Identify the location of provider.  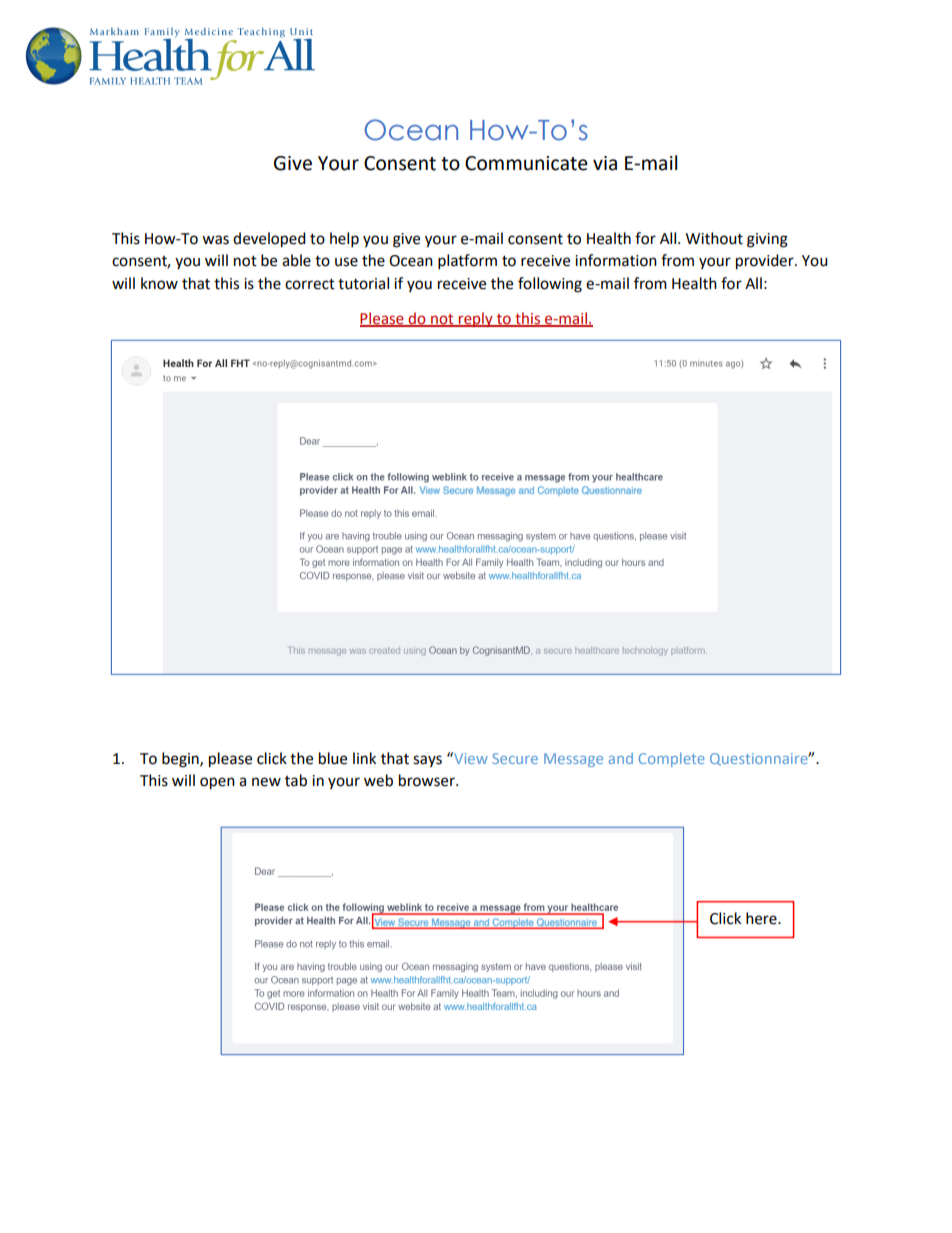
(766, 262).
